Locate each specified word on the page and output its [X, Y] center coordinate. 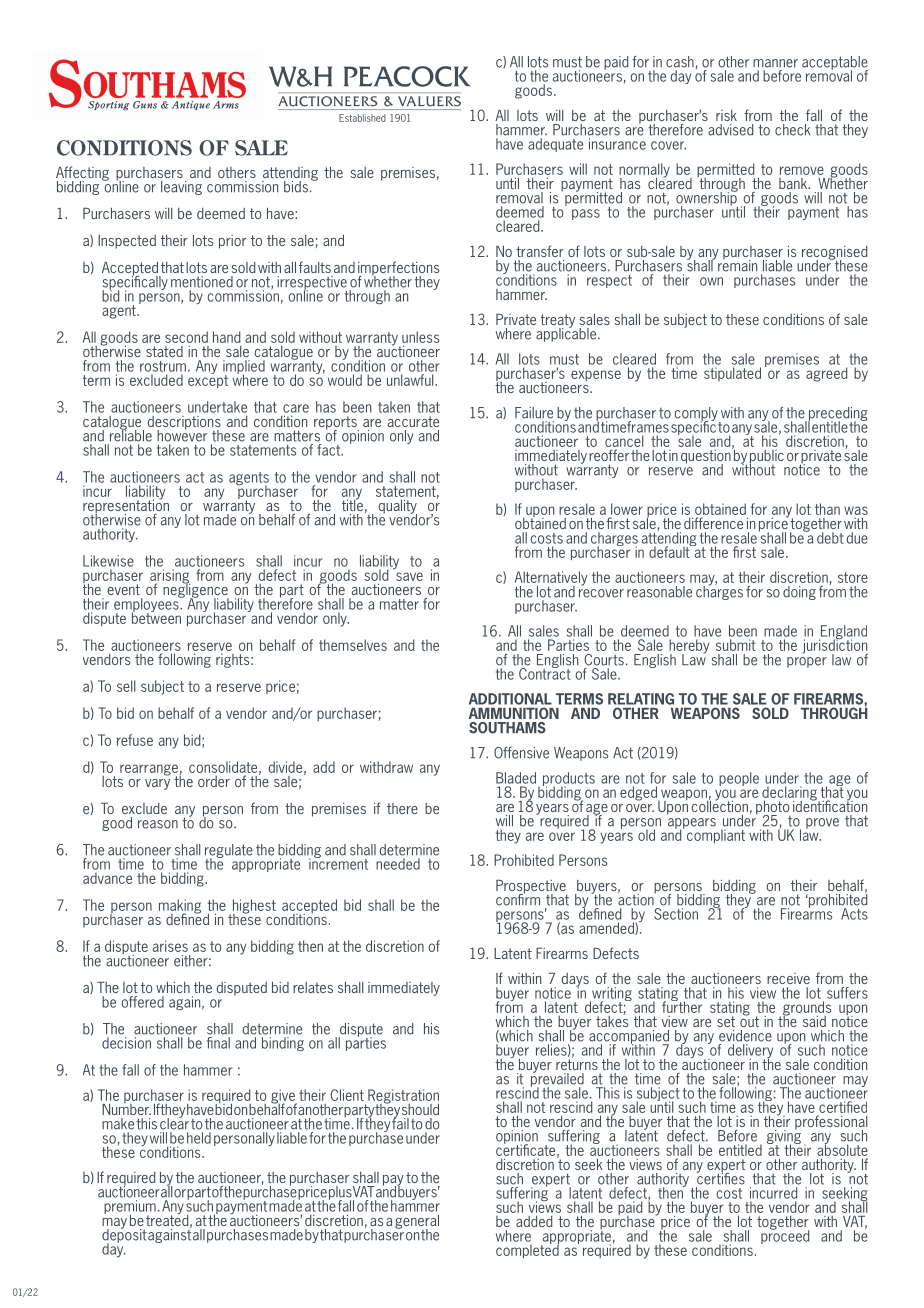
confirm [518, 898]
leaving [181, 188]
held [199, 1138]
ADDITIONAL [510, 699]
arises [170, 946]
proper [807, 662]
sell [126, 686]
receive [788, 978]
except [208, 380]
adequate [555, 145]
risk [726, 115]
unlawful [411, 380]
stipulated [732, 374]
